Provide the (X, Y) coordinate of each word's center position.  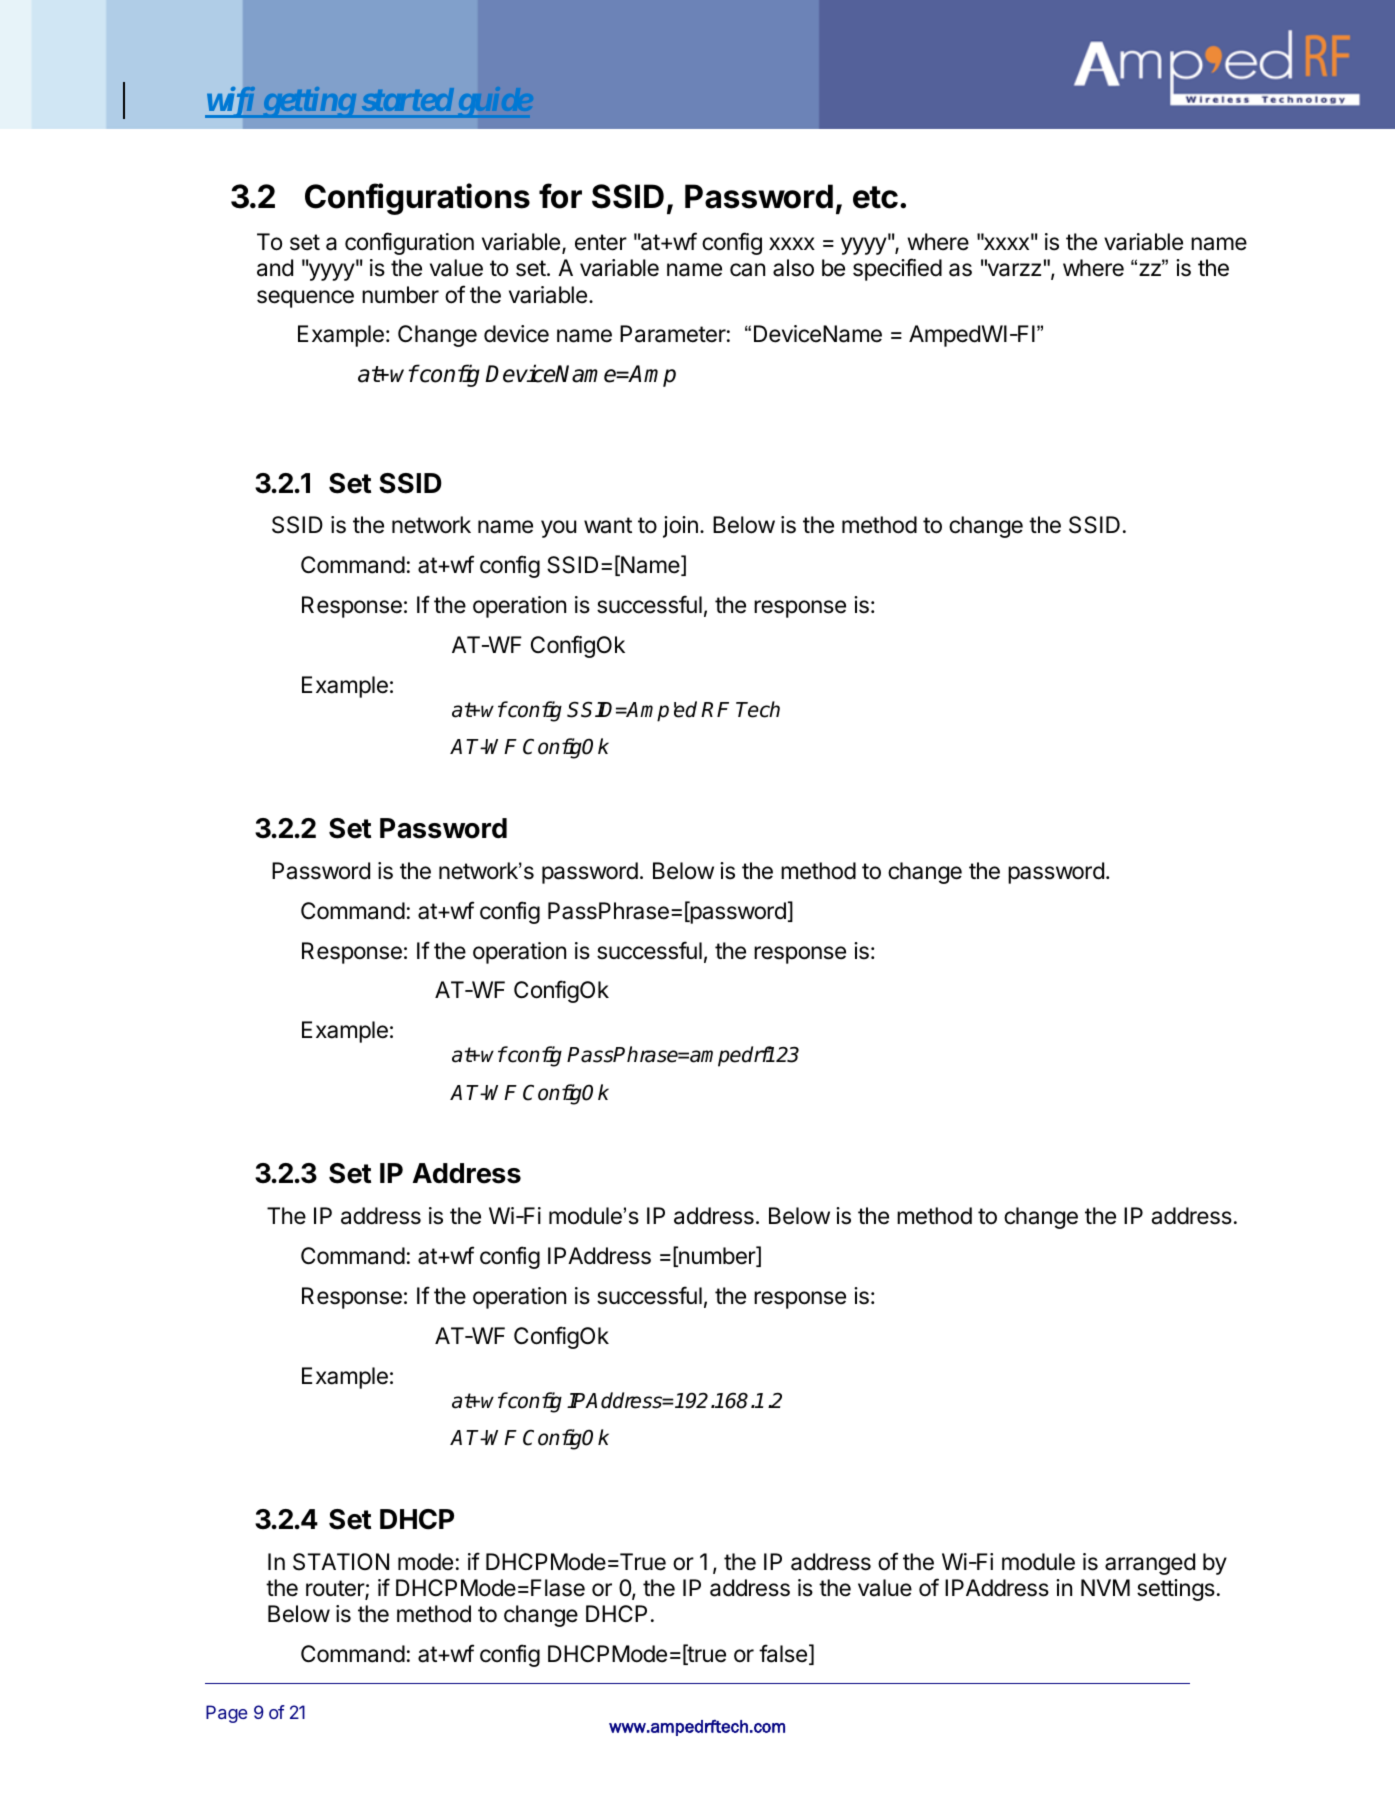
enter (601, 242)
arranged (1150, 1564)
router (336, 1589)
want (608, 525)
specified (897, 269)
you (558, 529)
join (680, 527)
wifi (231, 102)
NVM (1105, 1587)
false (783, 1653)
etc (875, 197)
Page (226, 1714)
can (747, 270)
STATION (341, 1562)
